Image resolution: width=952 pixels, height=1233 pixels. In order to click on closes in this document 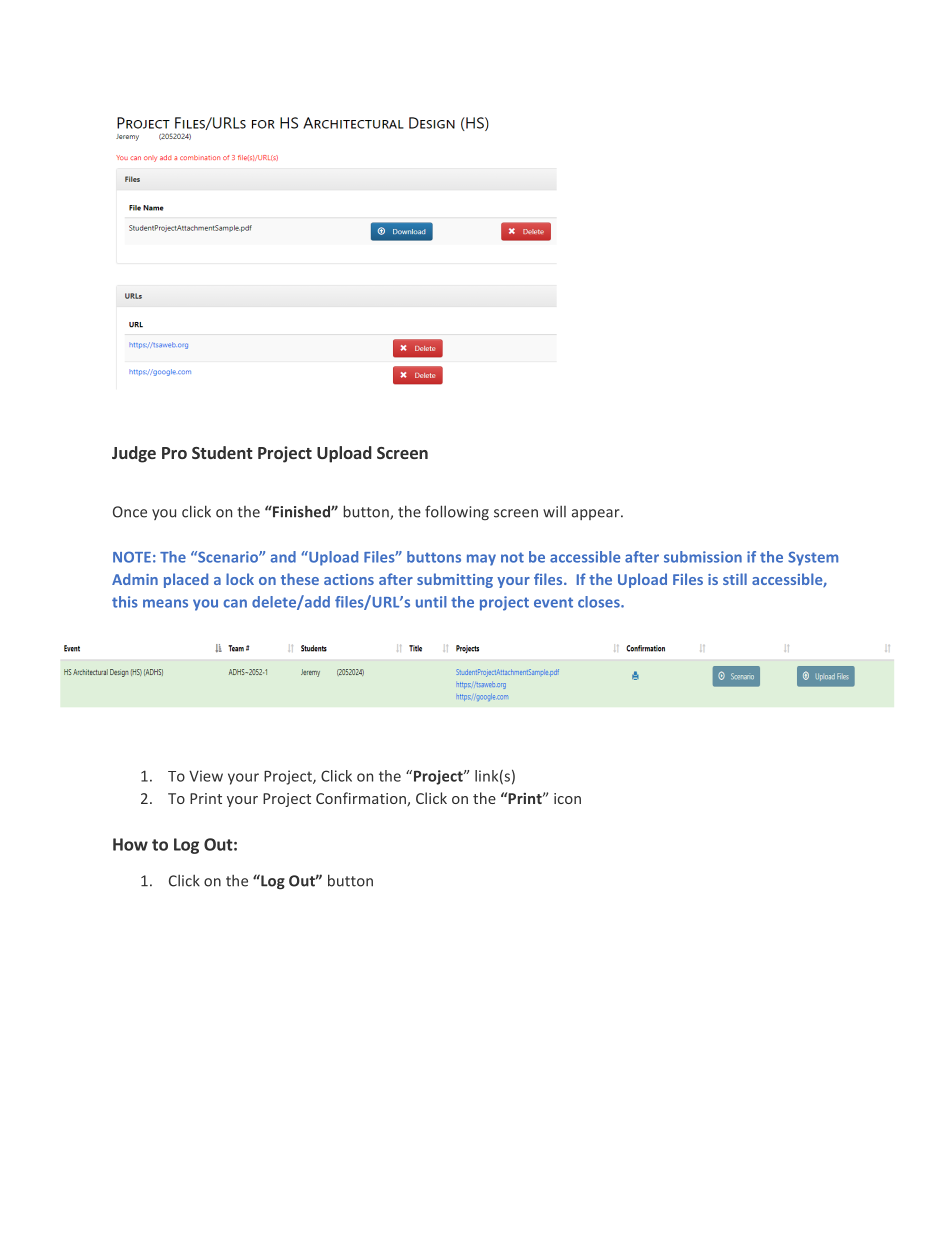, I will do `click(600, 602)`.
